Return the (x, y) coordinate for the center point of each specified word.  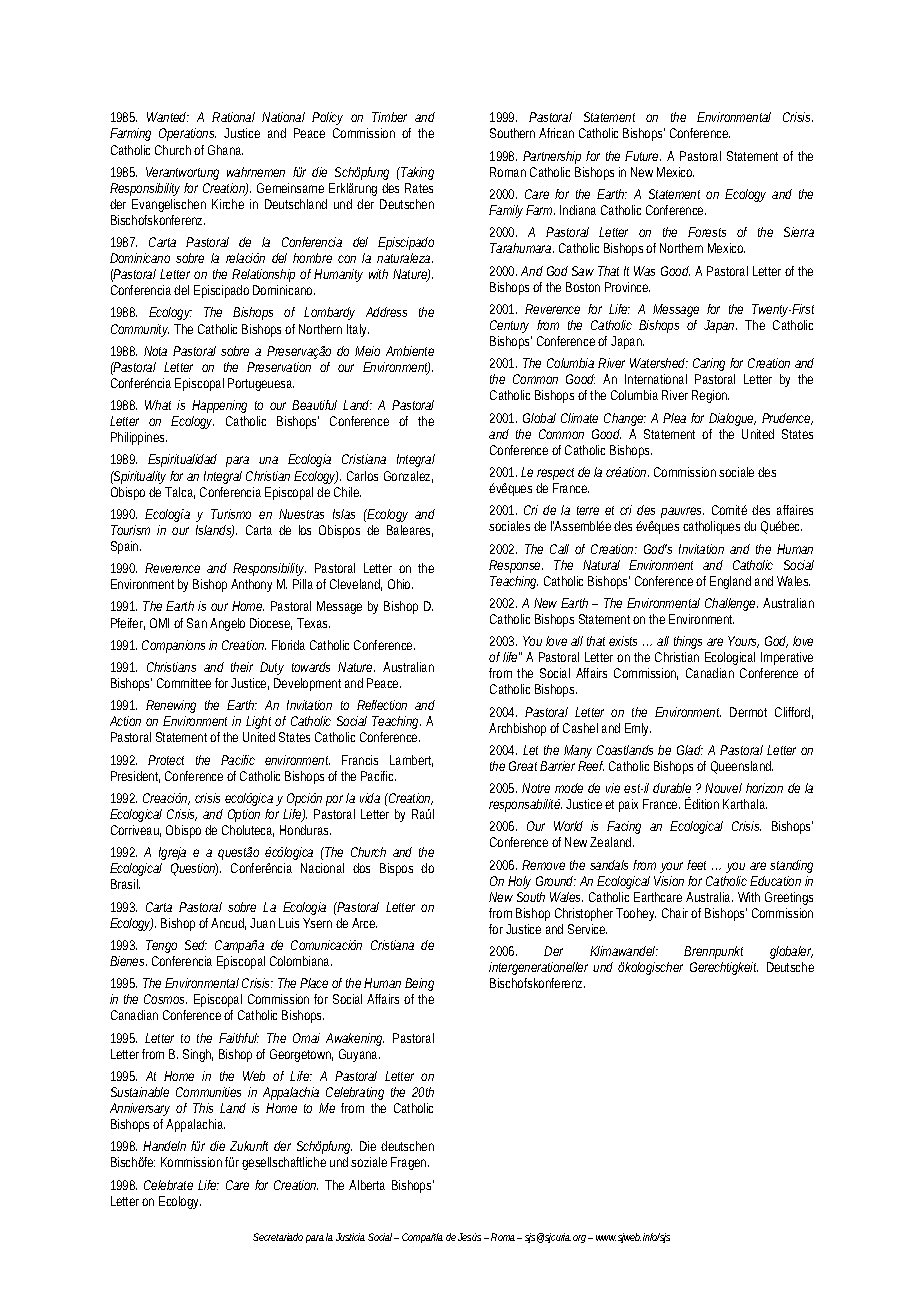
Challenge (731, 604)
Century (509, 326)
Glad (690, 750)
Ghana (225, 150)
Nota (155, 351)
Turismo (231, 514)
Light (261, 724)
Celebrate (168, 1185)
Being (419, 984)
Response (516, 566)
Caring (709, 364)
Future (643, 156)
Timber (389, 117)
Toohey (636, 914)
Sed (196, 945)
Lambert (411, 761)
